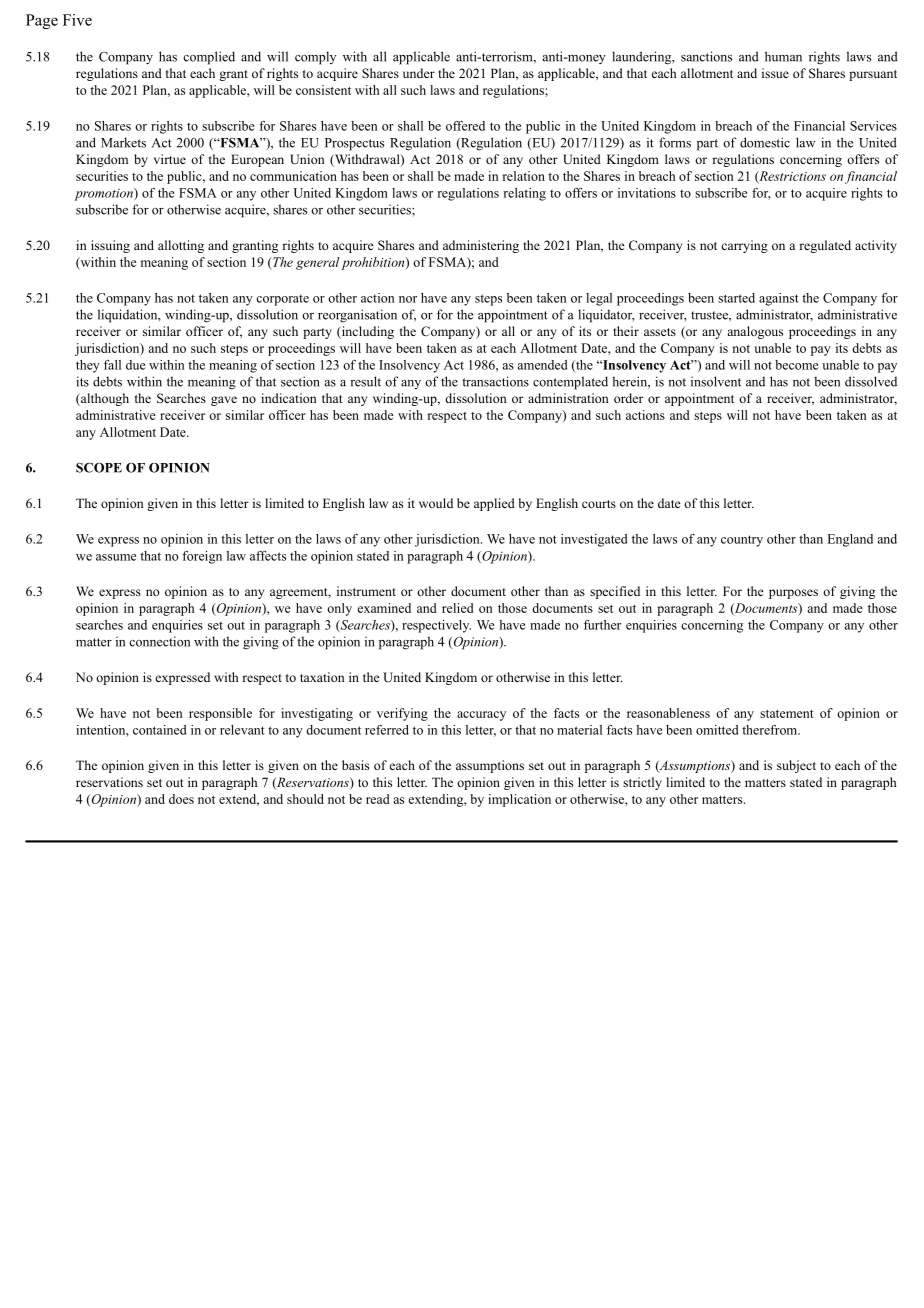 This image has height=1308, width=924. Describe the element at coordinates (116, 557) in the image. I see `assume` at that location.
